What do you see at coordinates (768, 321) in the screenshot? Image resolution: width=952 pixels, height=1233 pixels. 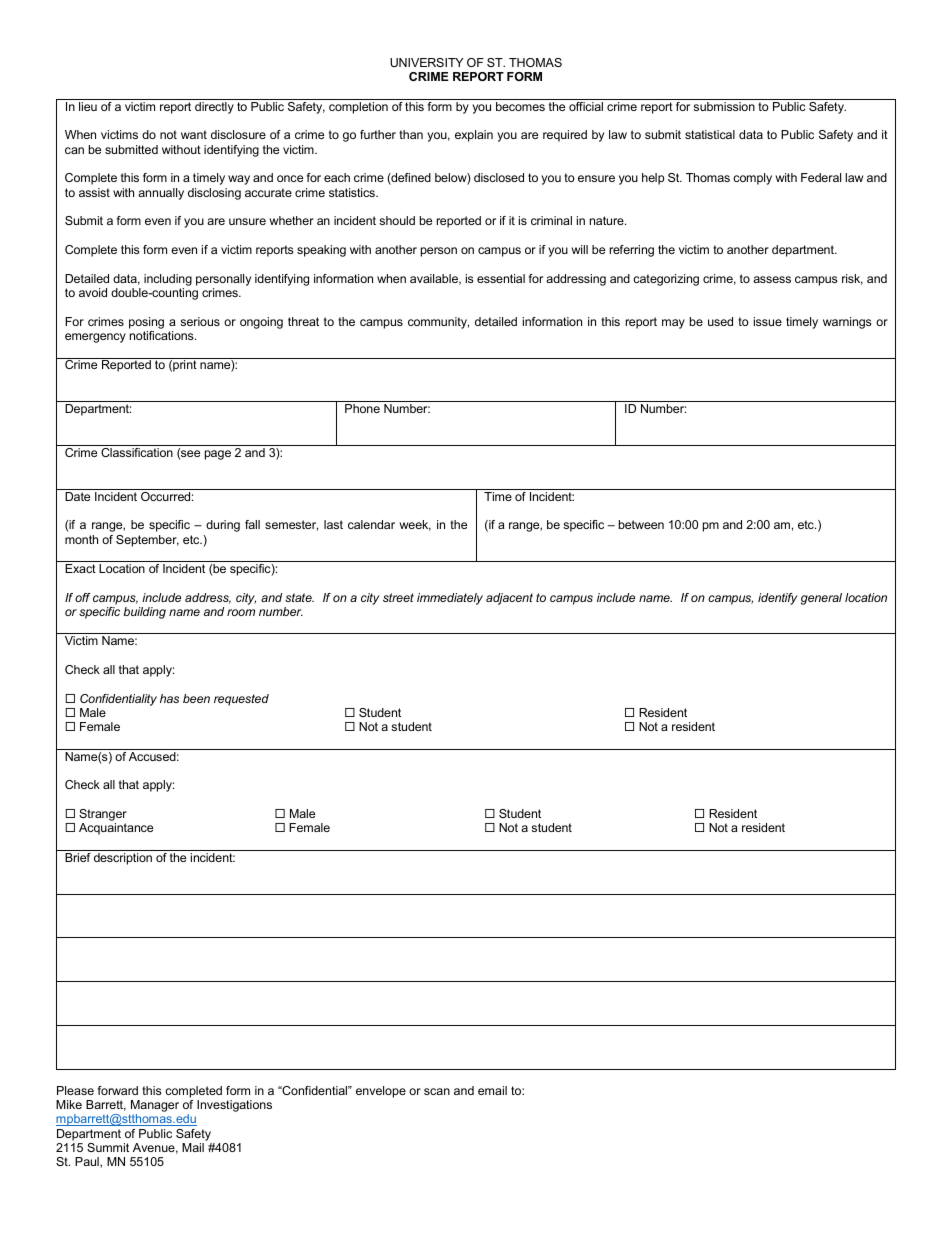 I see `issue` at bounding box center [768, 321].
